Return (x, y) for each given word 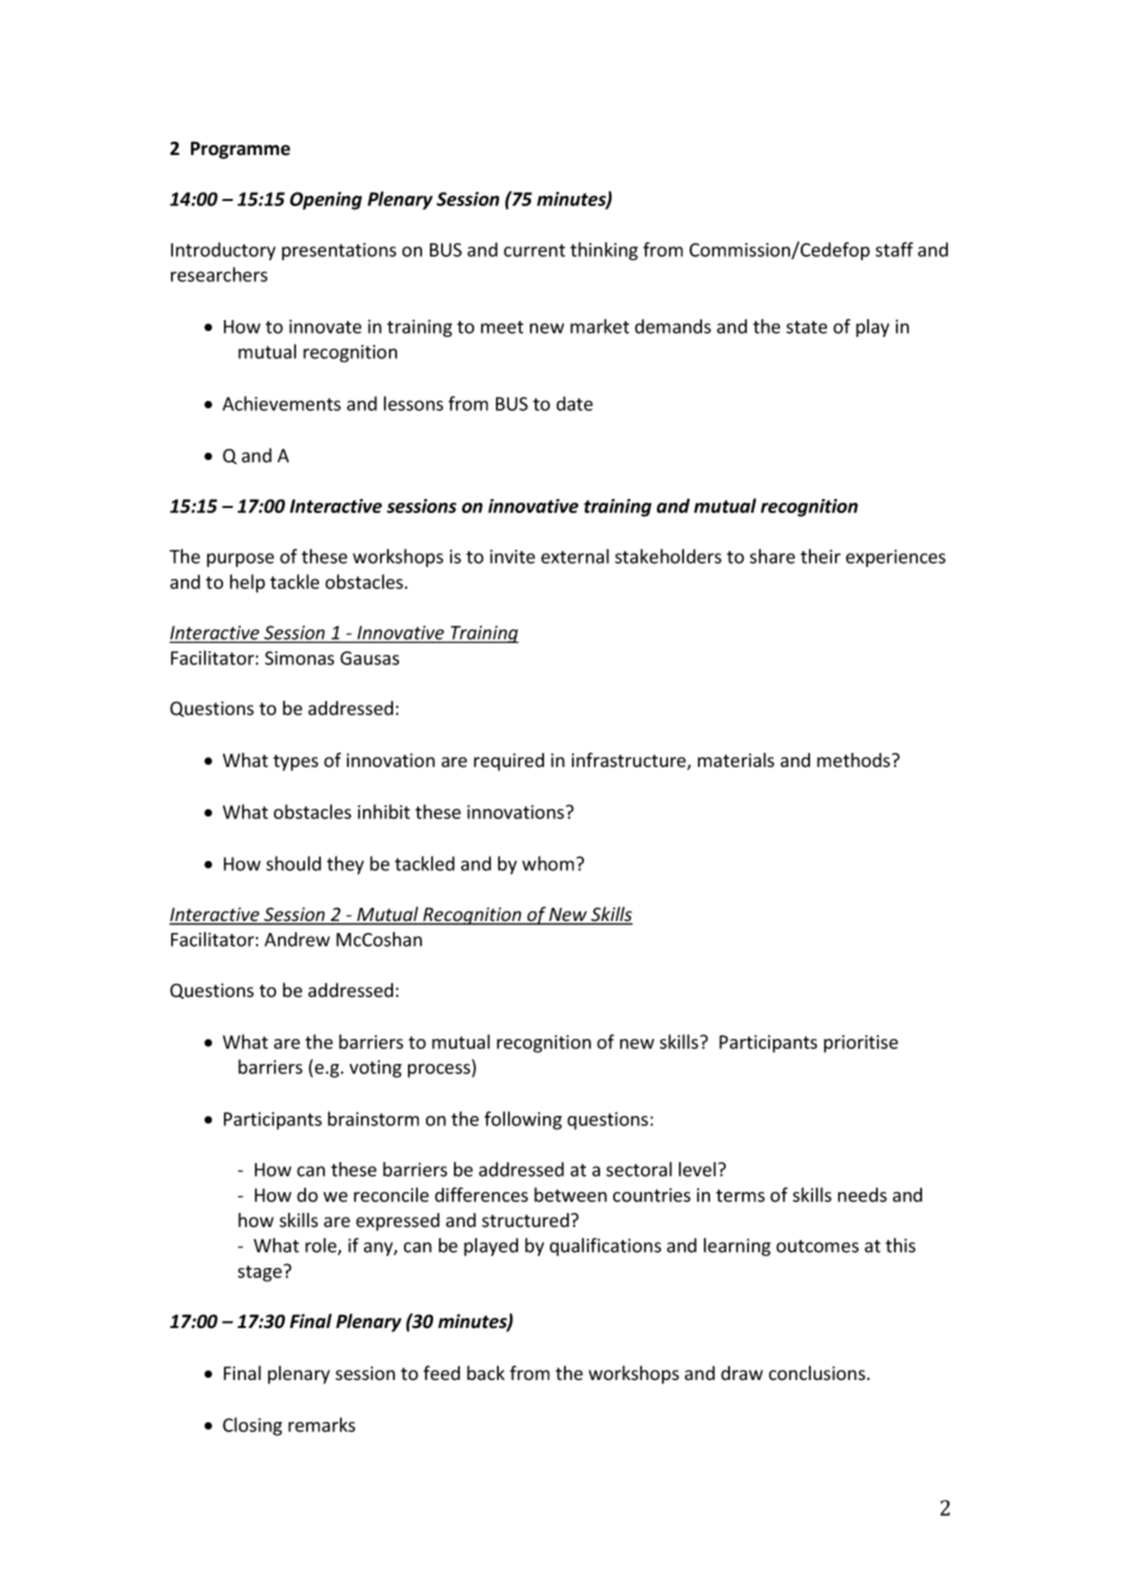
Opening (326, 201)
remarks (321, 1424)
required (509, 762)
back (486, 1373)
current (534, 250)
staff (894, 249)
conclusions (818, 1373)
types (295, 763)
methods (853, 760)
